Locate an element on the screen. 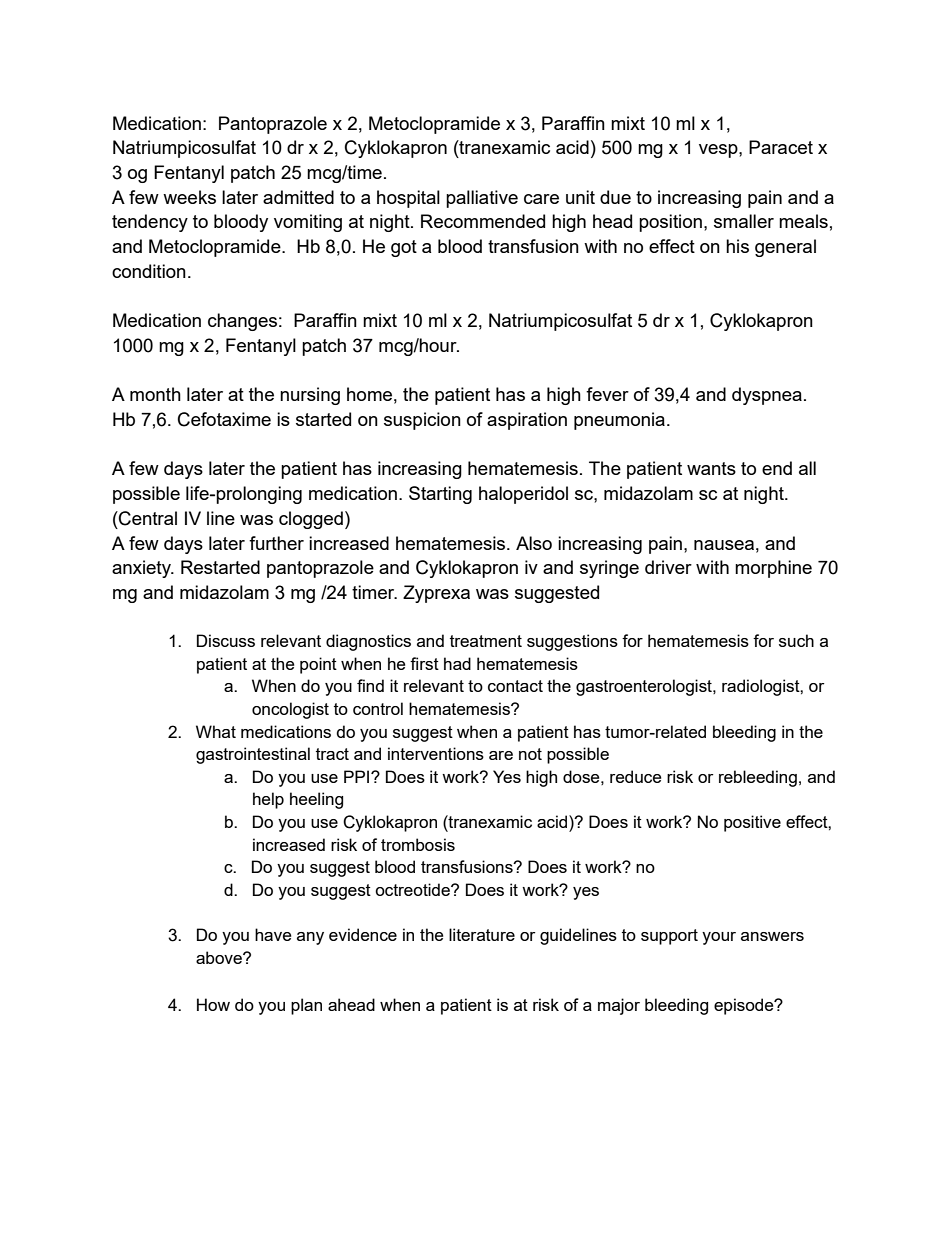 The height and width of the screenshot is (1233, 952). How is located at coordinates (213, 1004).
